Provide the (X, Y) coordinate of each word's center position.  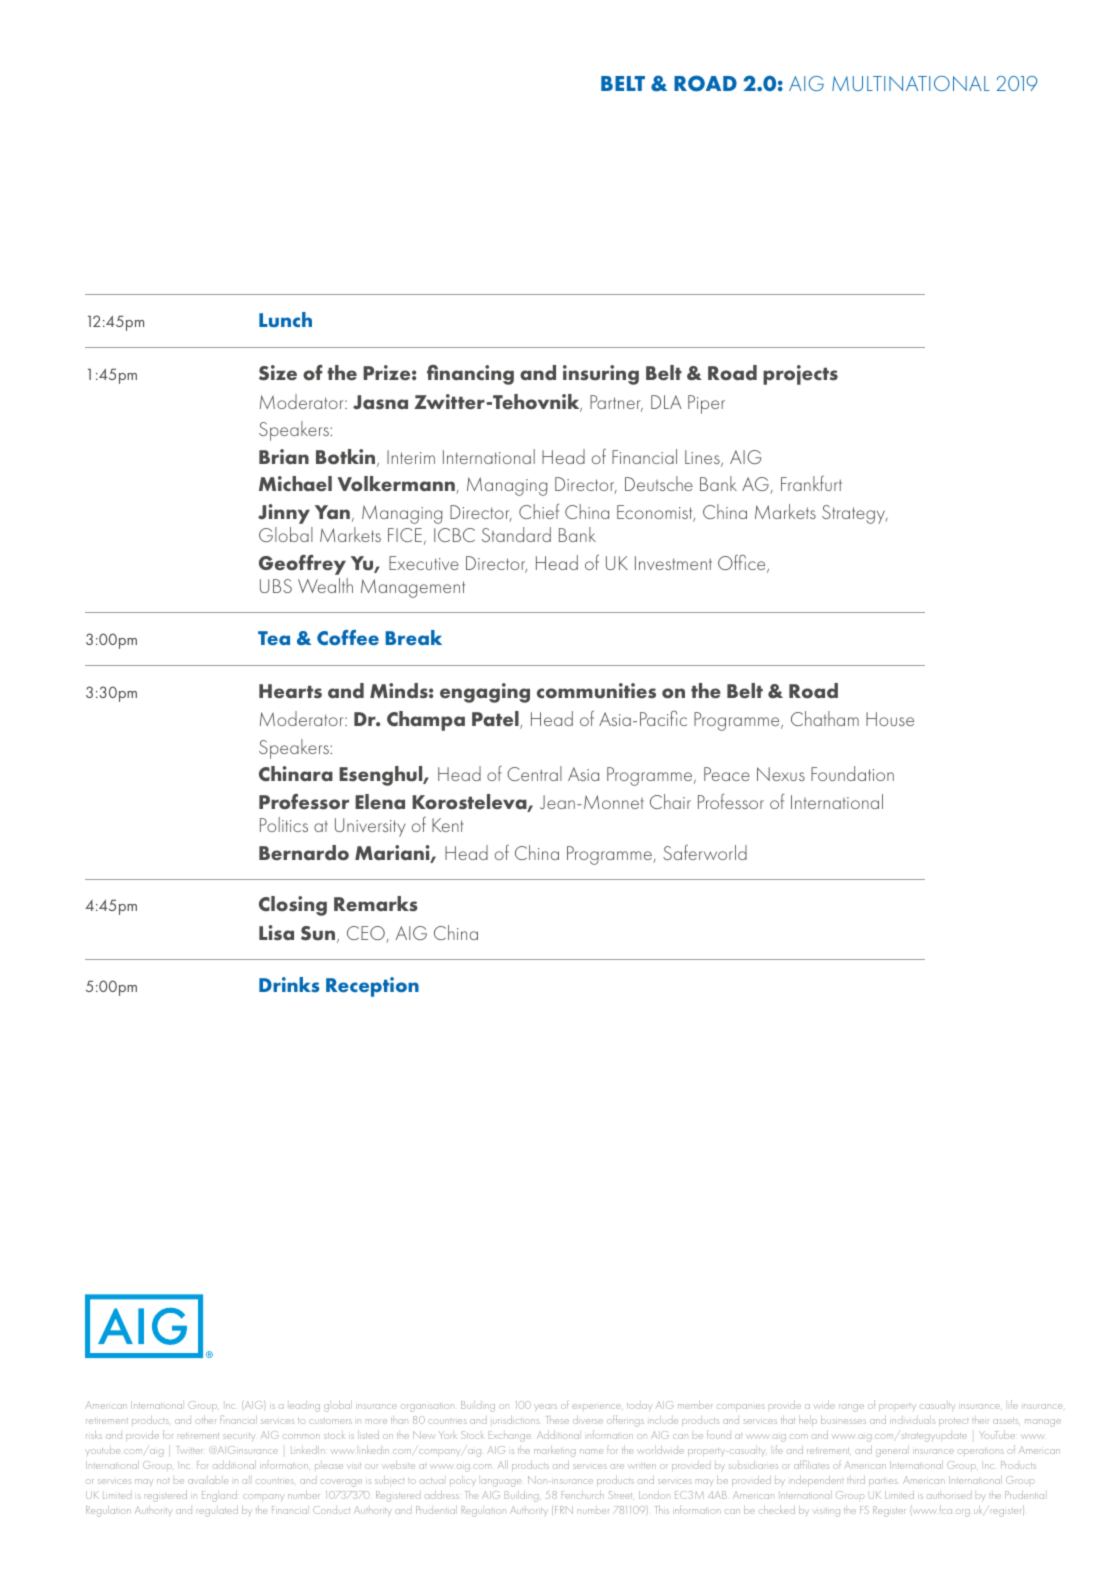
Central (534, 773)
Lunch (285, 319)
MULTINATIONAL (911, 83)
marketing (554, 1451)
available (208, 1480)
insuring (601, 375)
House (890, 719)
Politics (284, 824)
